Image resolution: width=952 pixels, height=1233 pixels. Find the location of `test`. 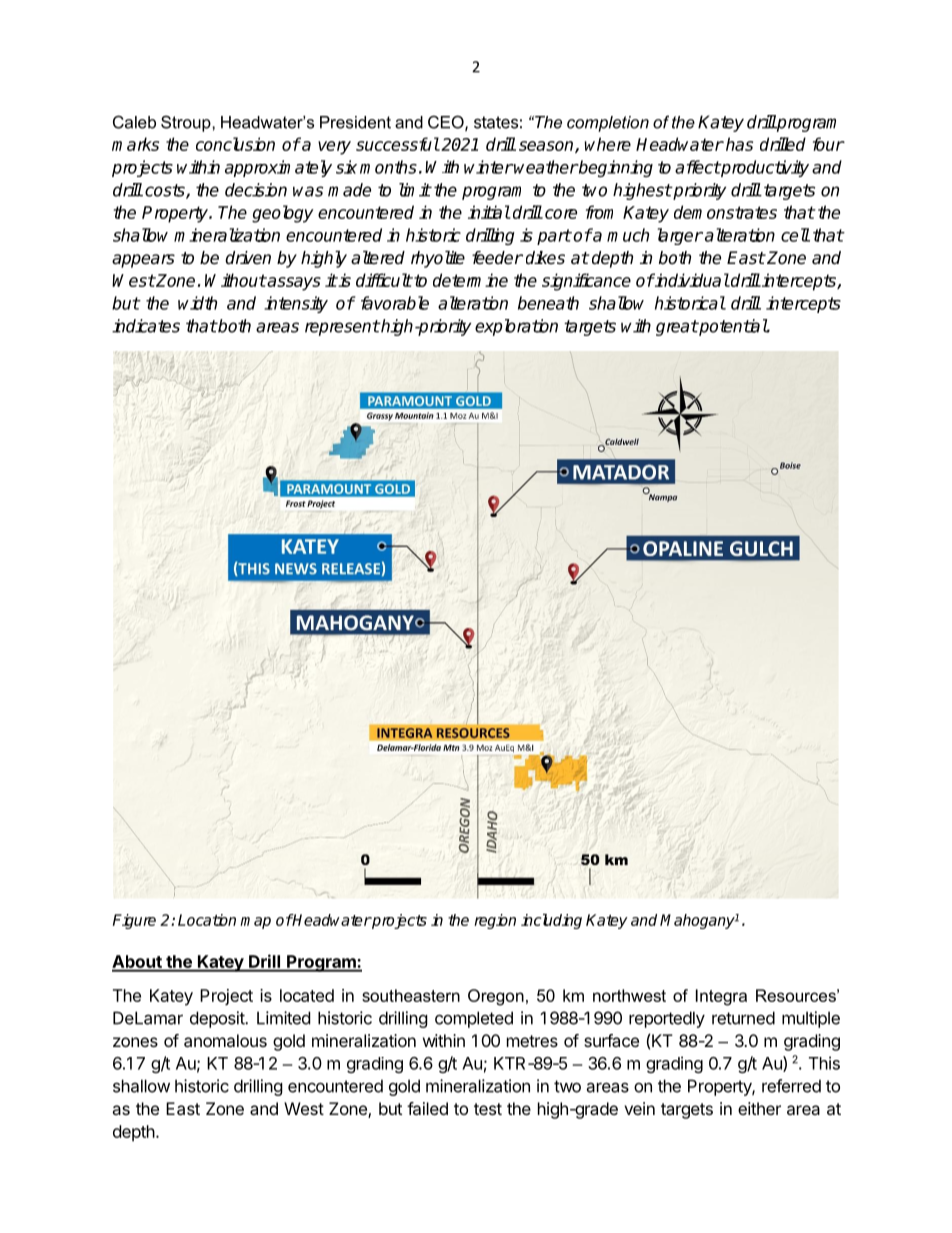

test is located at coordinates (488, 1109).
